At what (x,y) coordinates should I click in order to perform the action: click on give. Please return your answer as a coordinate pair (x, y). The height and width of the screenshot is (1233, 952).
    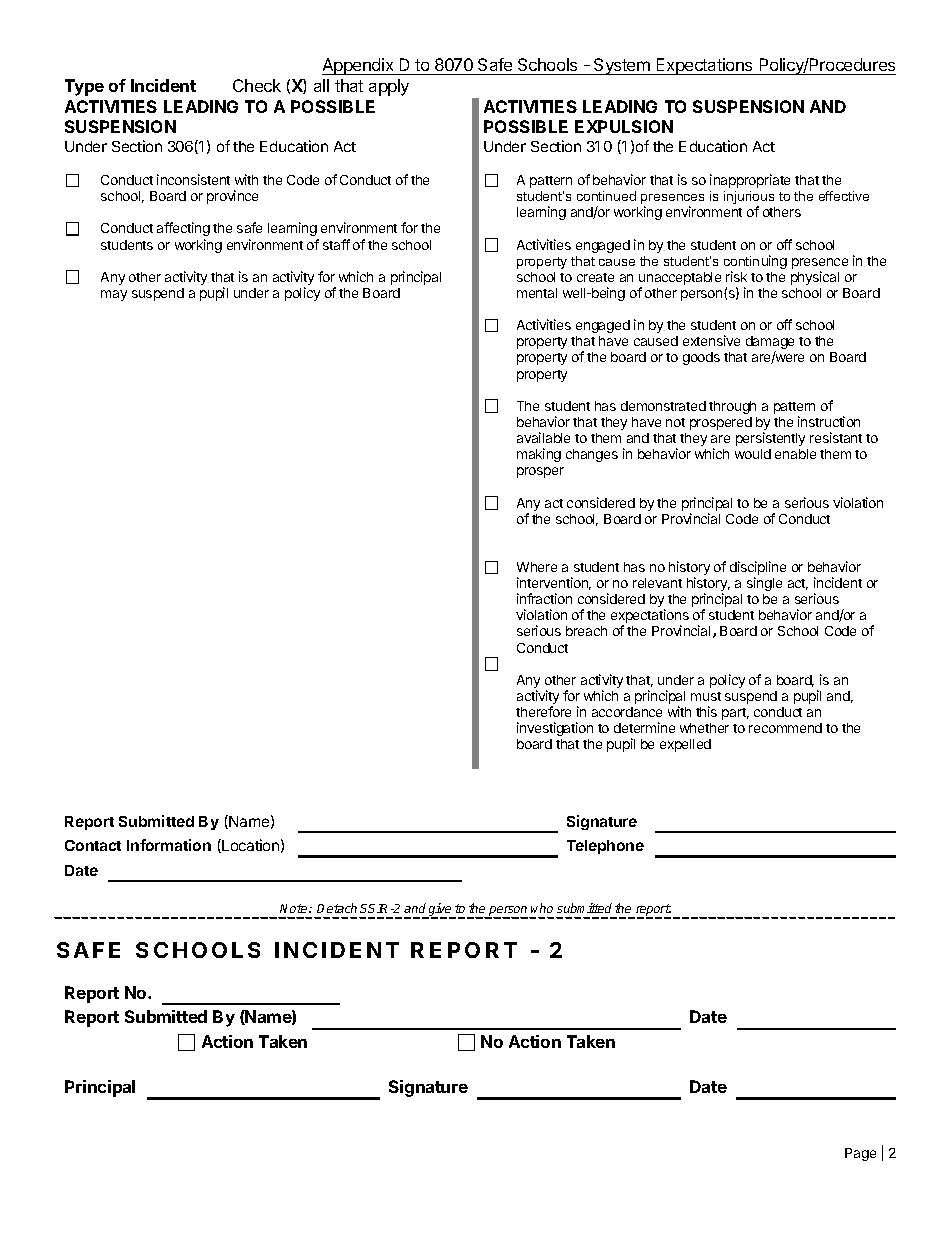
    Looking at the image, I should click on (440, 911).
